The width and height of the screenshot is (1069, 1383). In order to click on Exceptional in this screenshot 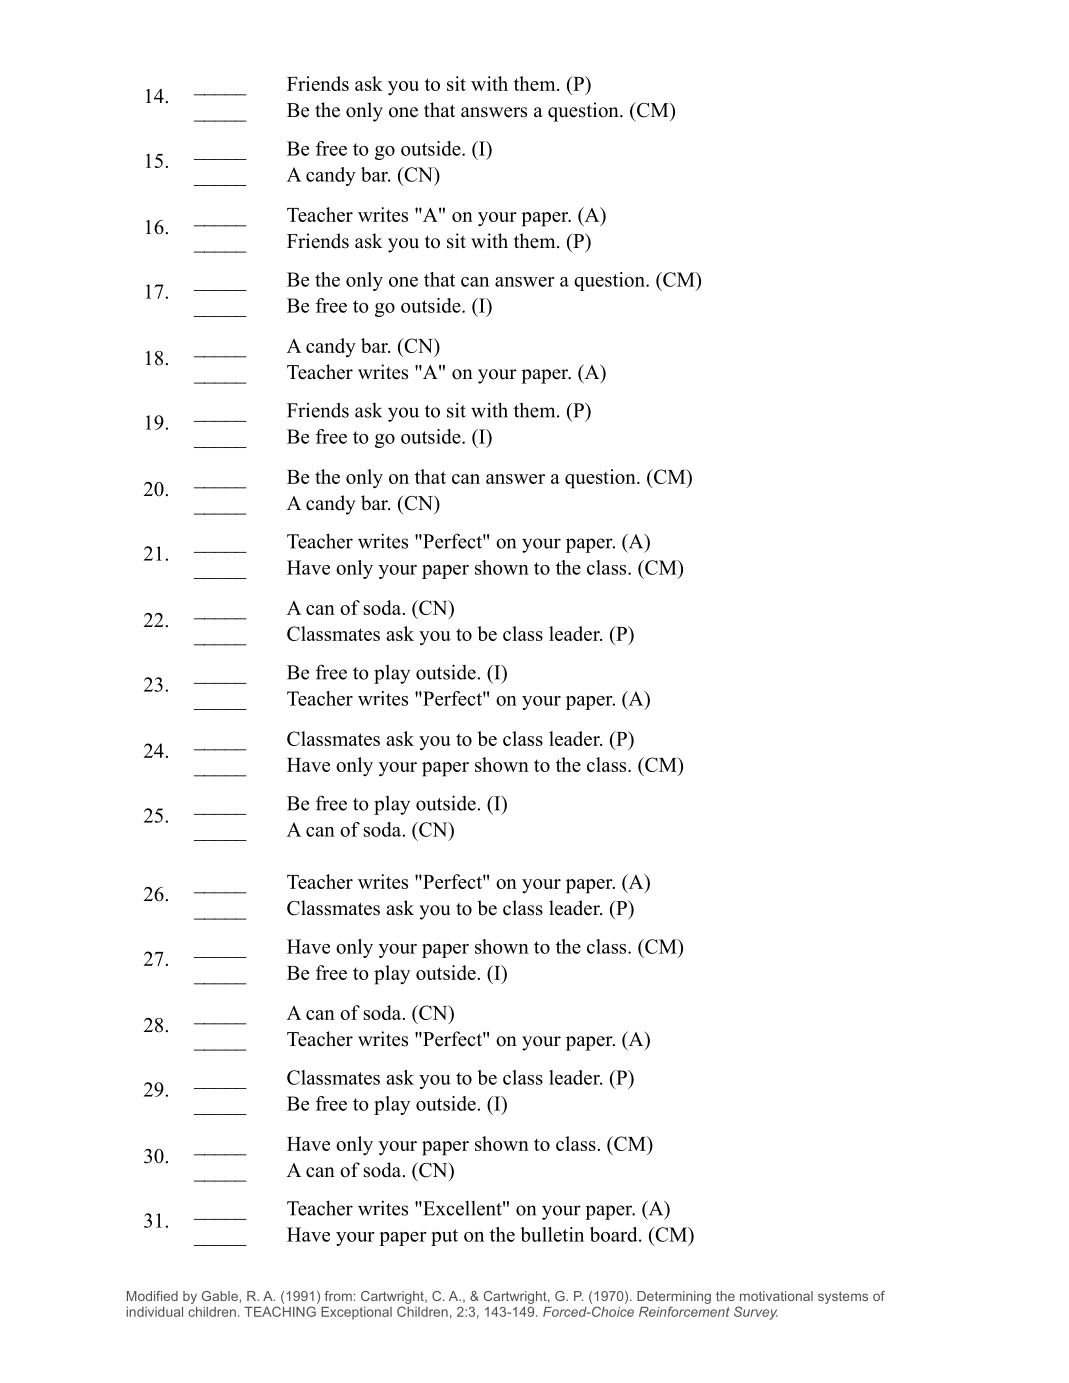, I will do `click(356, 1313)`.
